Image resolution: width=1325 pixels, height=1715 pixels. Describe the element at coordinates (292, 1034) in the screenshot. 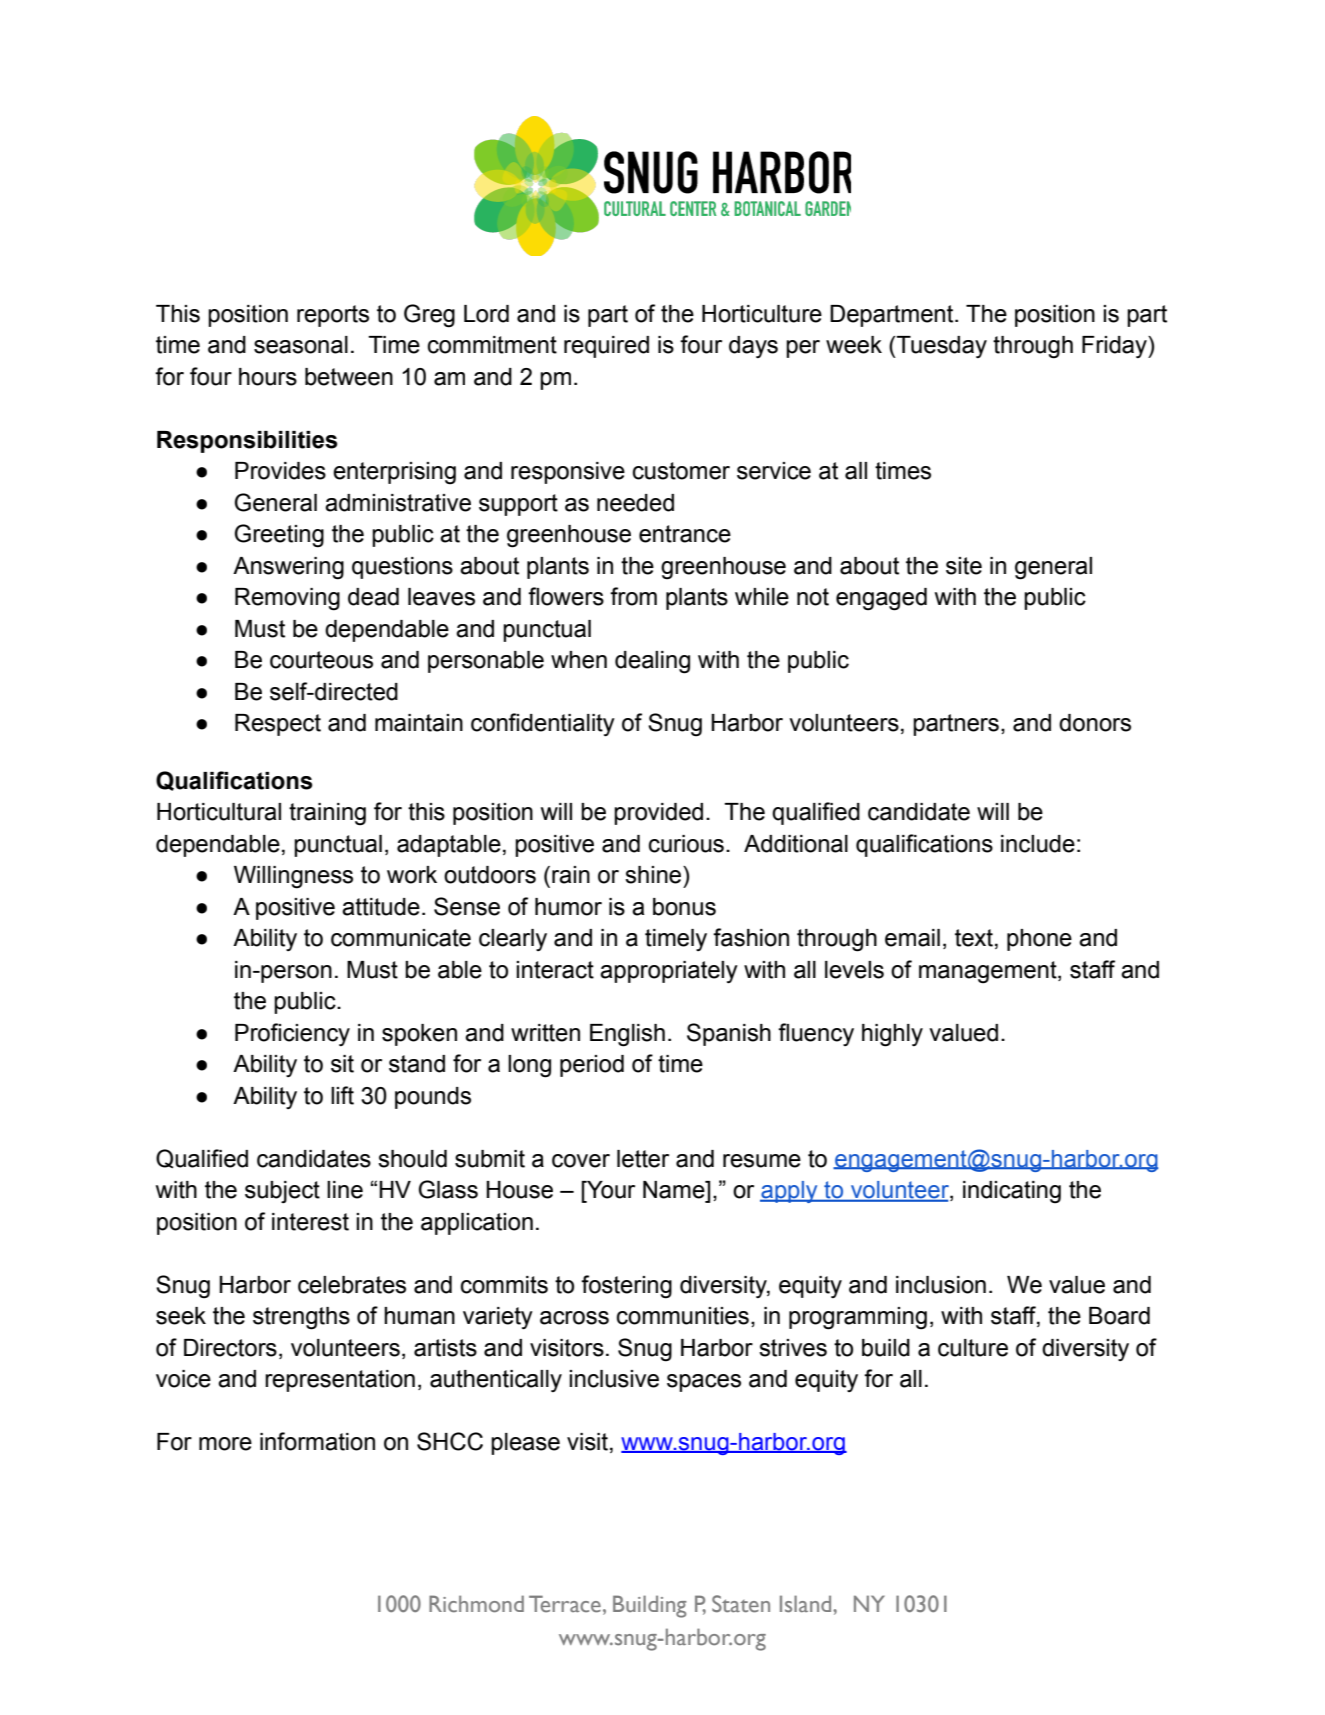

I see `Proficiency` at that location.
